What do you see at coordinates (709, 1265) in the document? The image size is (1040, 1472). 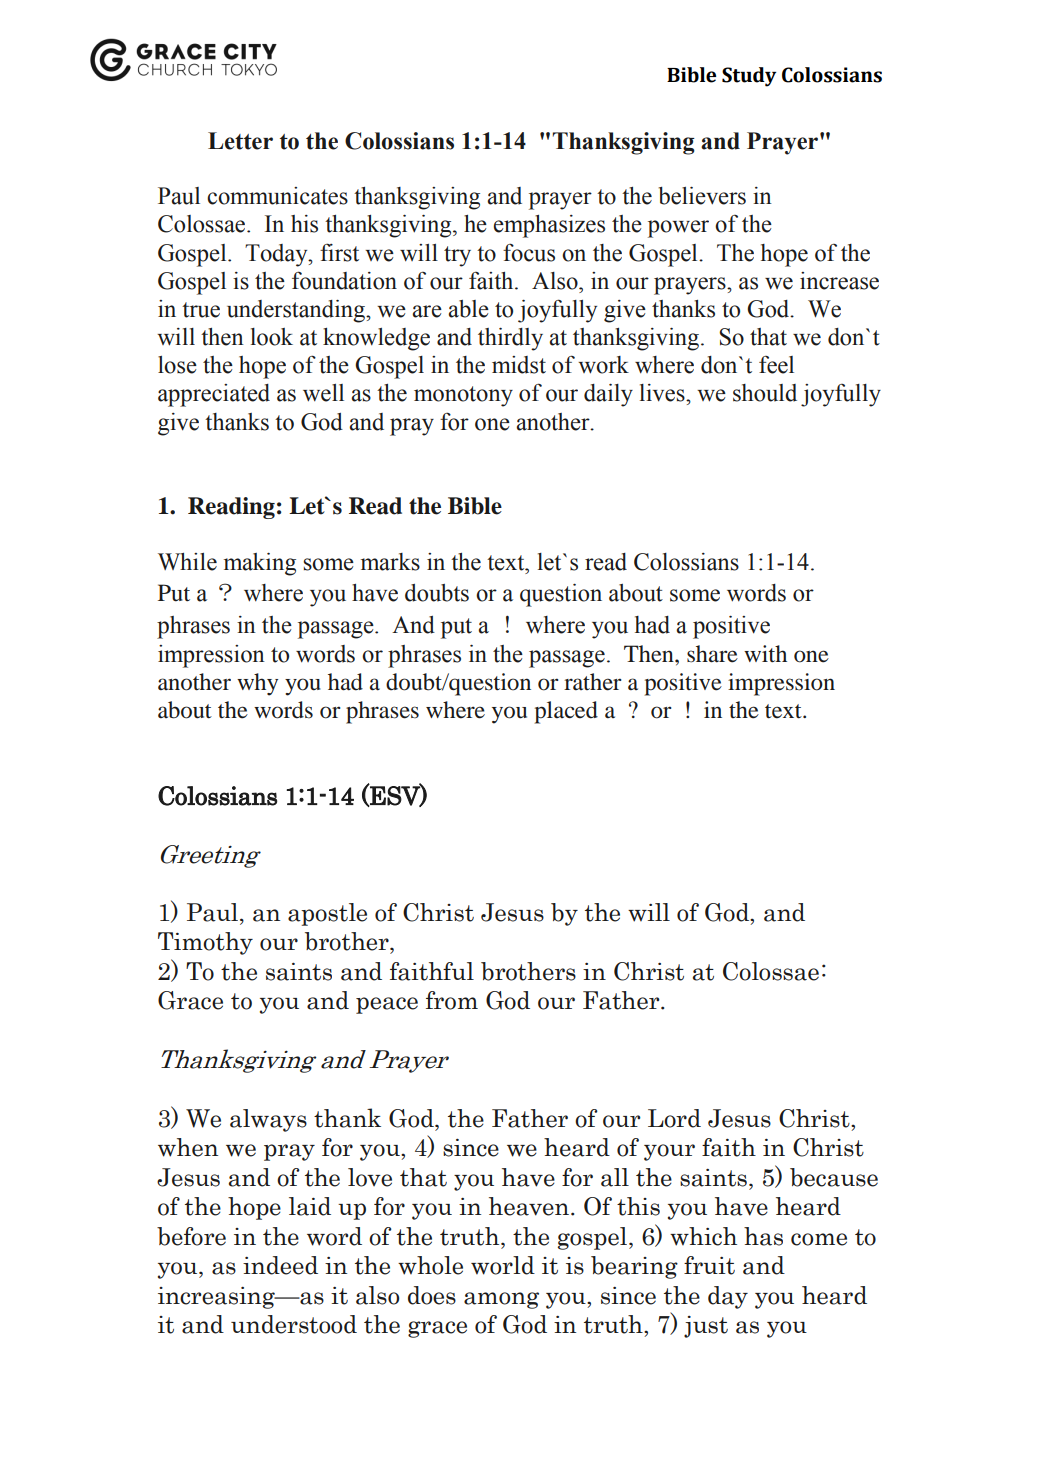 I see `fruit` at bounding box center [709, 1265].
